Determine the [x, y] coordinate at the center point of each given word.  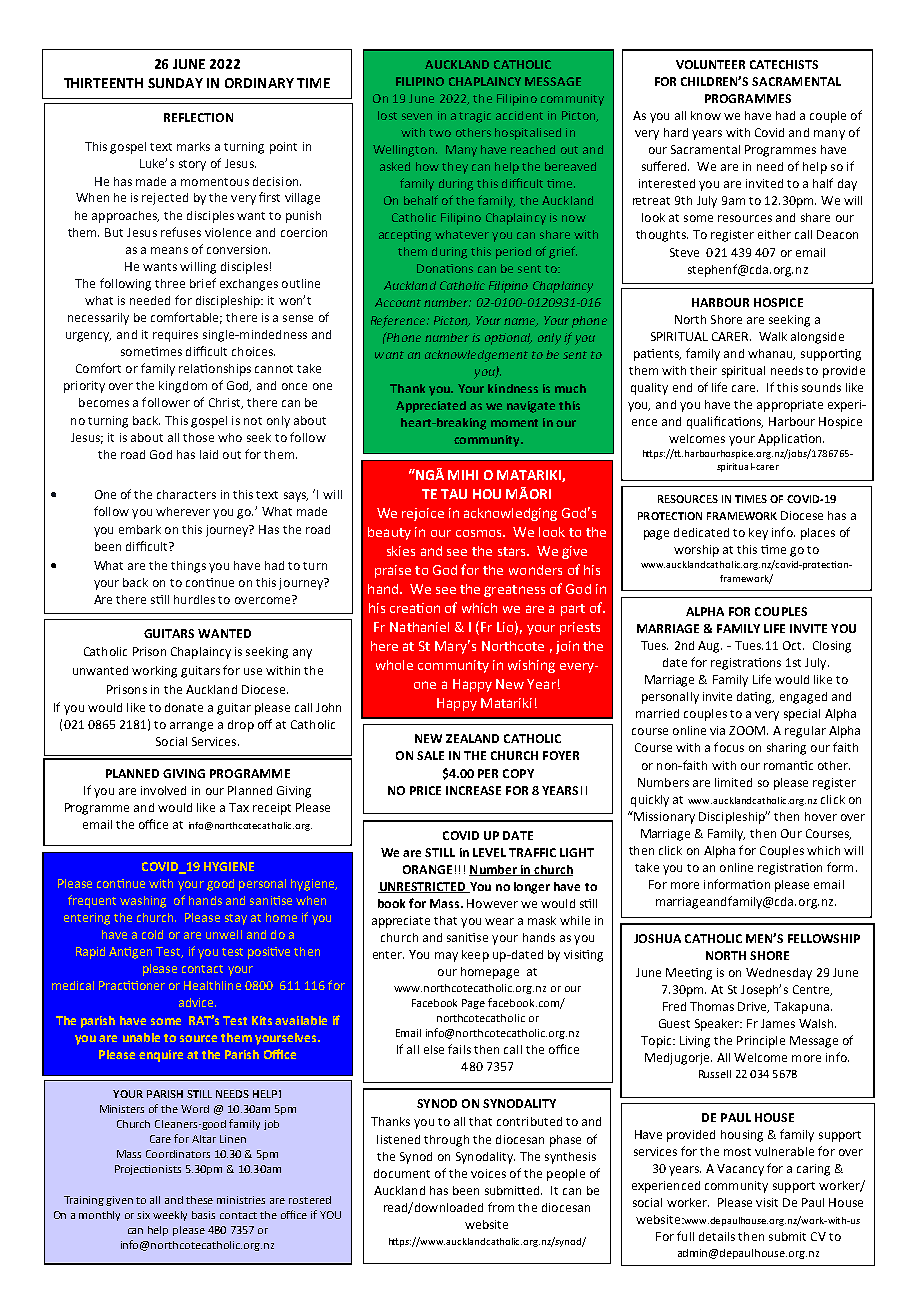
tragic [475, 117]
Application [791, 440]
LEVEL [489, 852]
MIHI [463, 475]
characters [186, 494]
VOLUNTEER [710, 64]
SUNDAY [175, 83]
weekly [170, 1216]
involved [163, 790]
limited [733, 782]
